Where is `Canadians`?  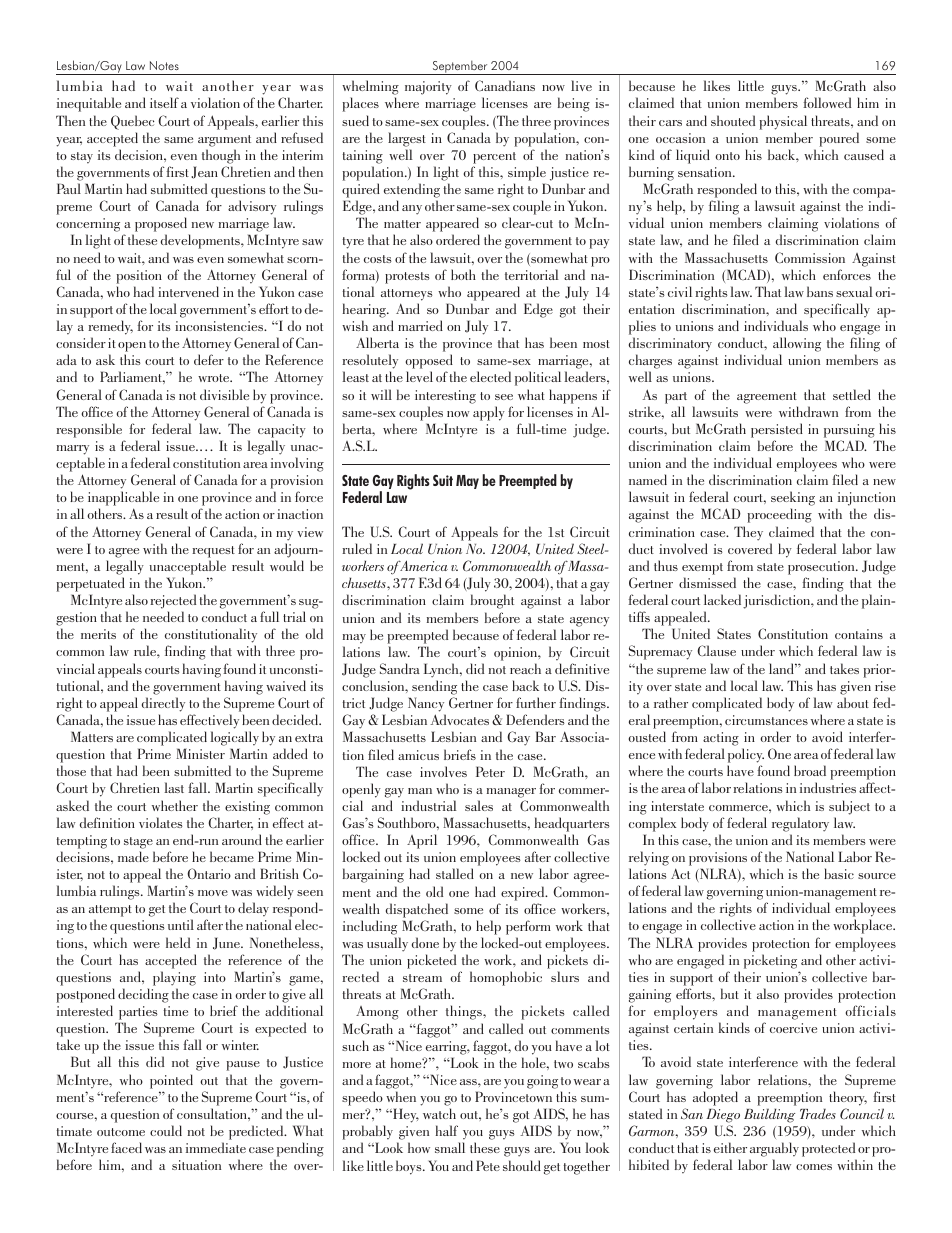 Canadians is located at coordinates (505, 85).
